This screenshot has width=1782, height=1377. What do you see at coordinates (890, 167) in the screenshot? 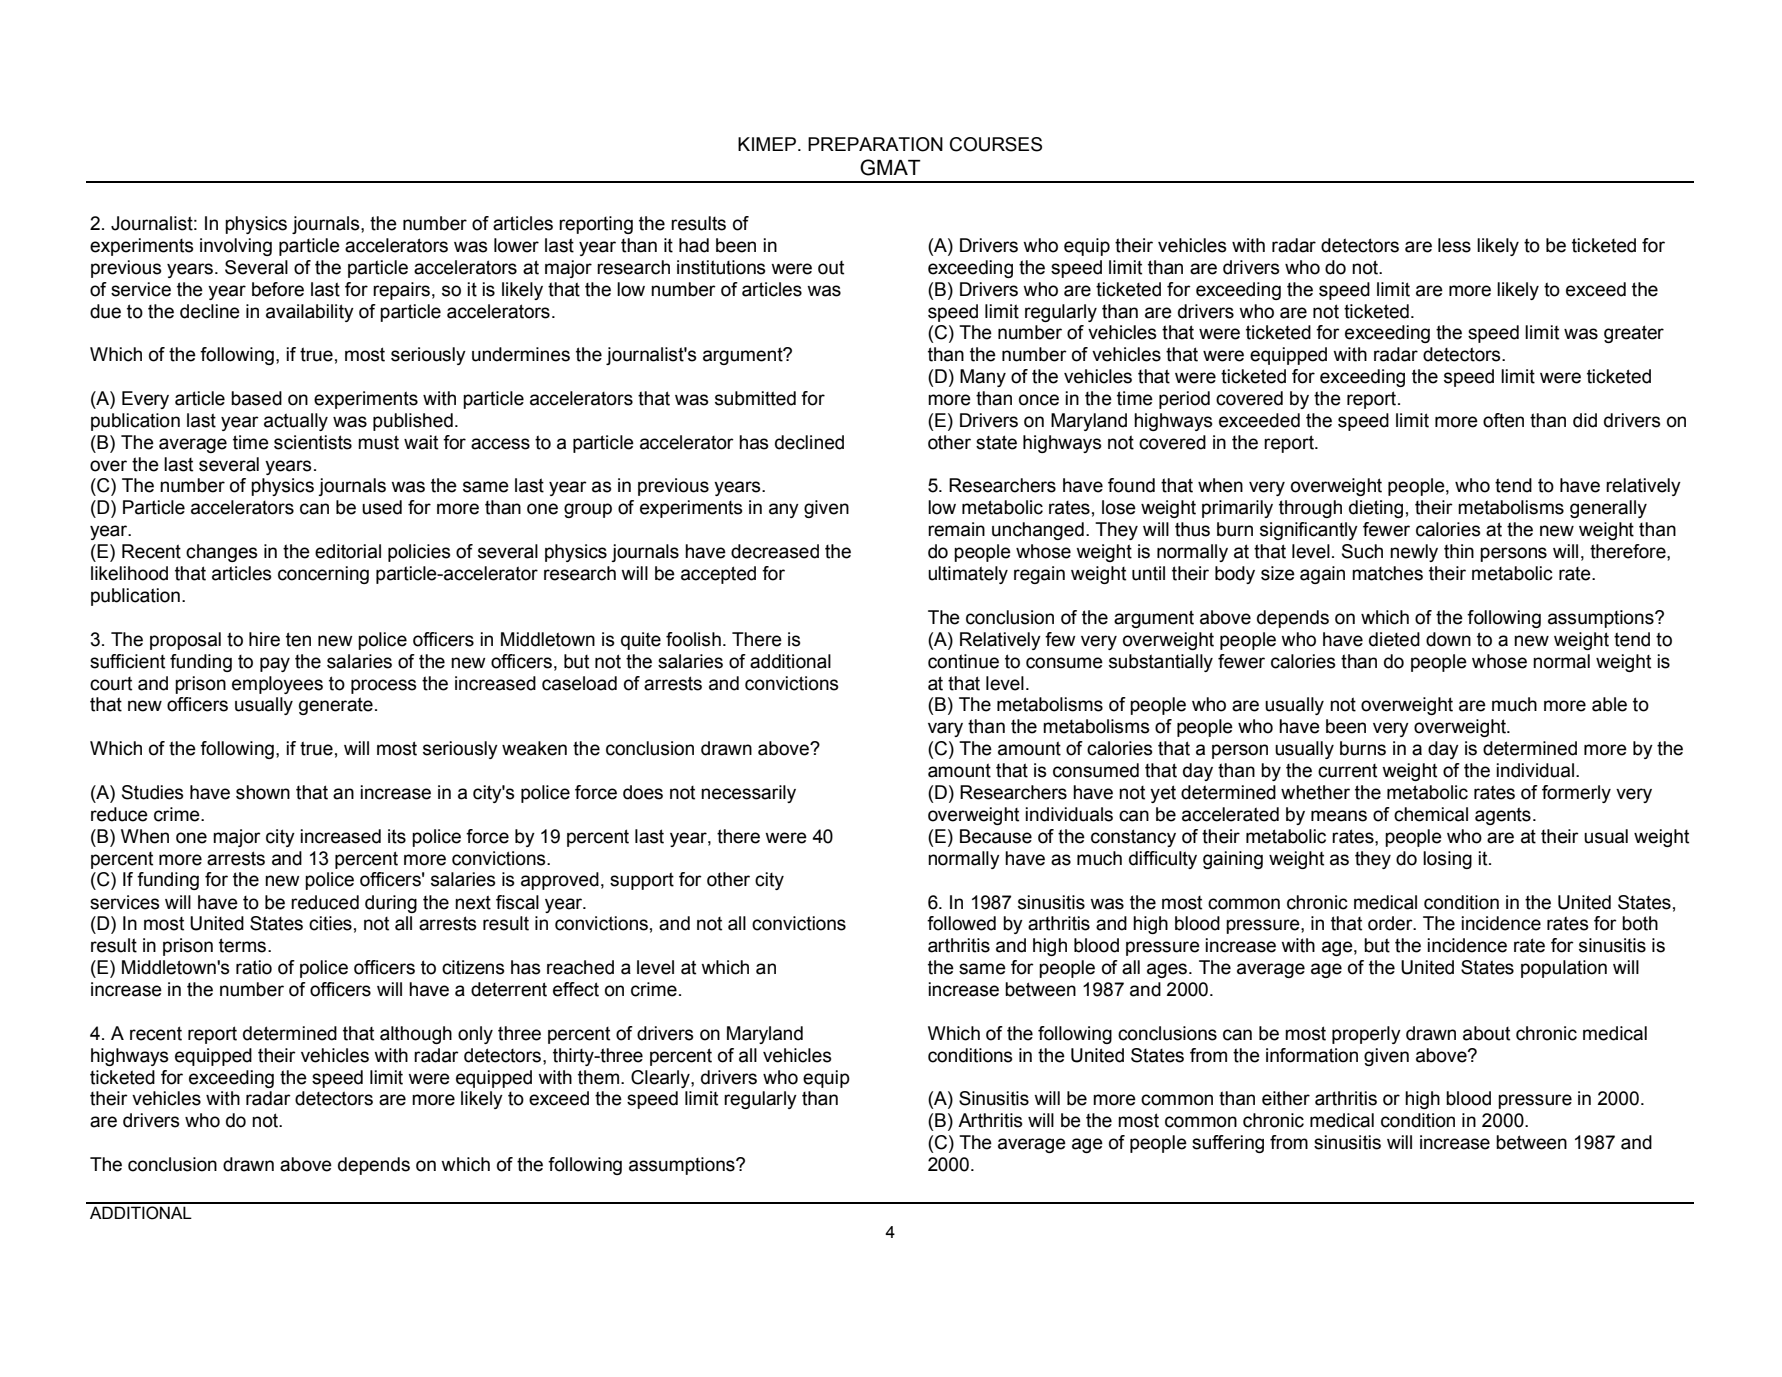
I see `GMAT` at bounding box center [890, 167].
